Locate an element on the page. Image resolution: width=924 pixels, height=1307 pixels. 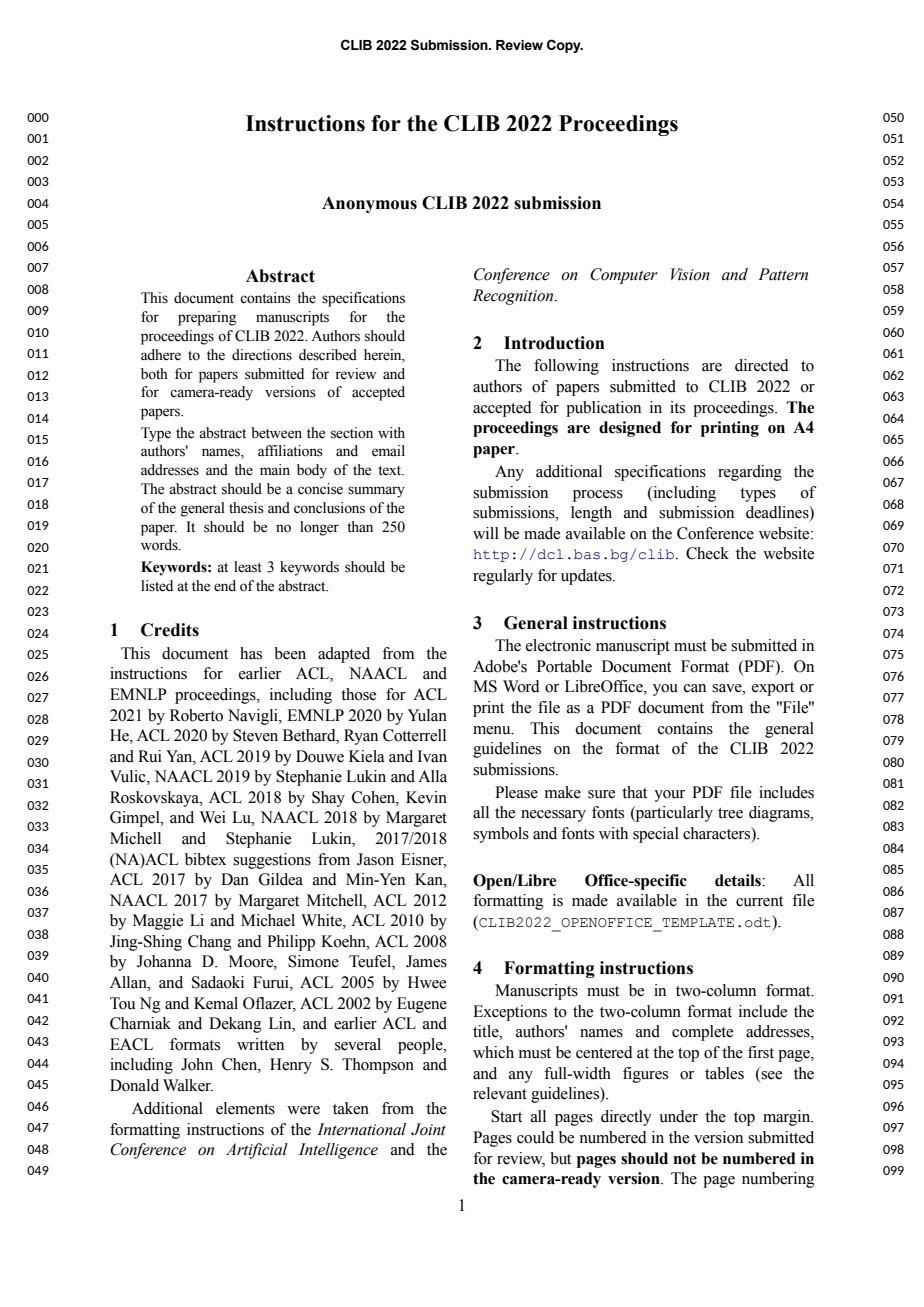
current is located at coordinates (759, 901).
